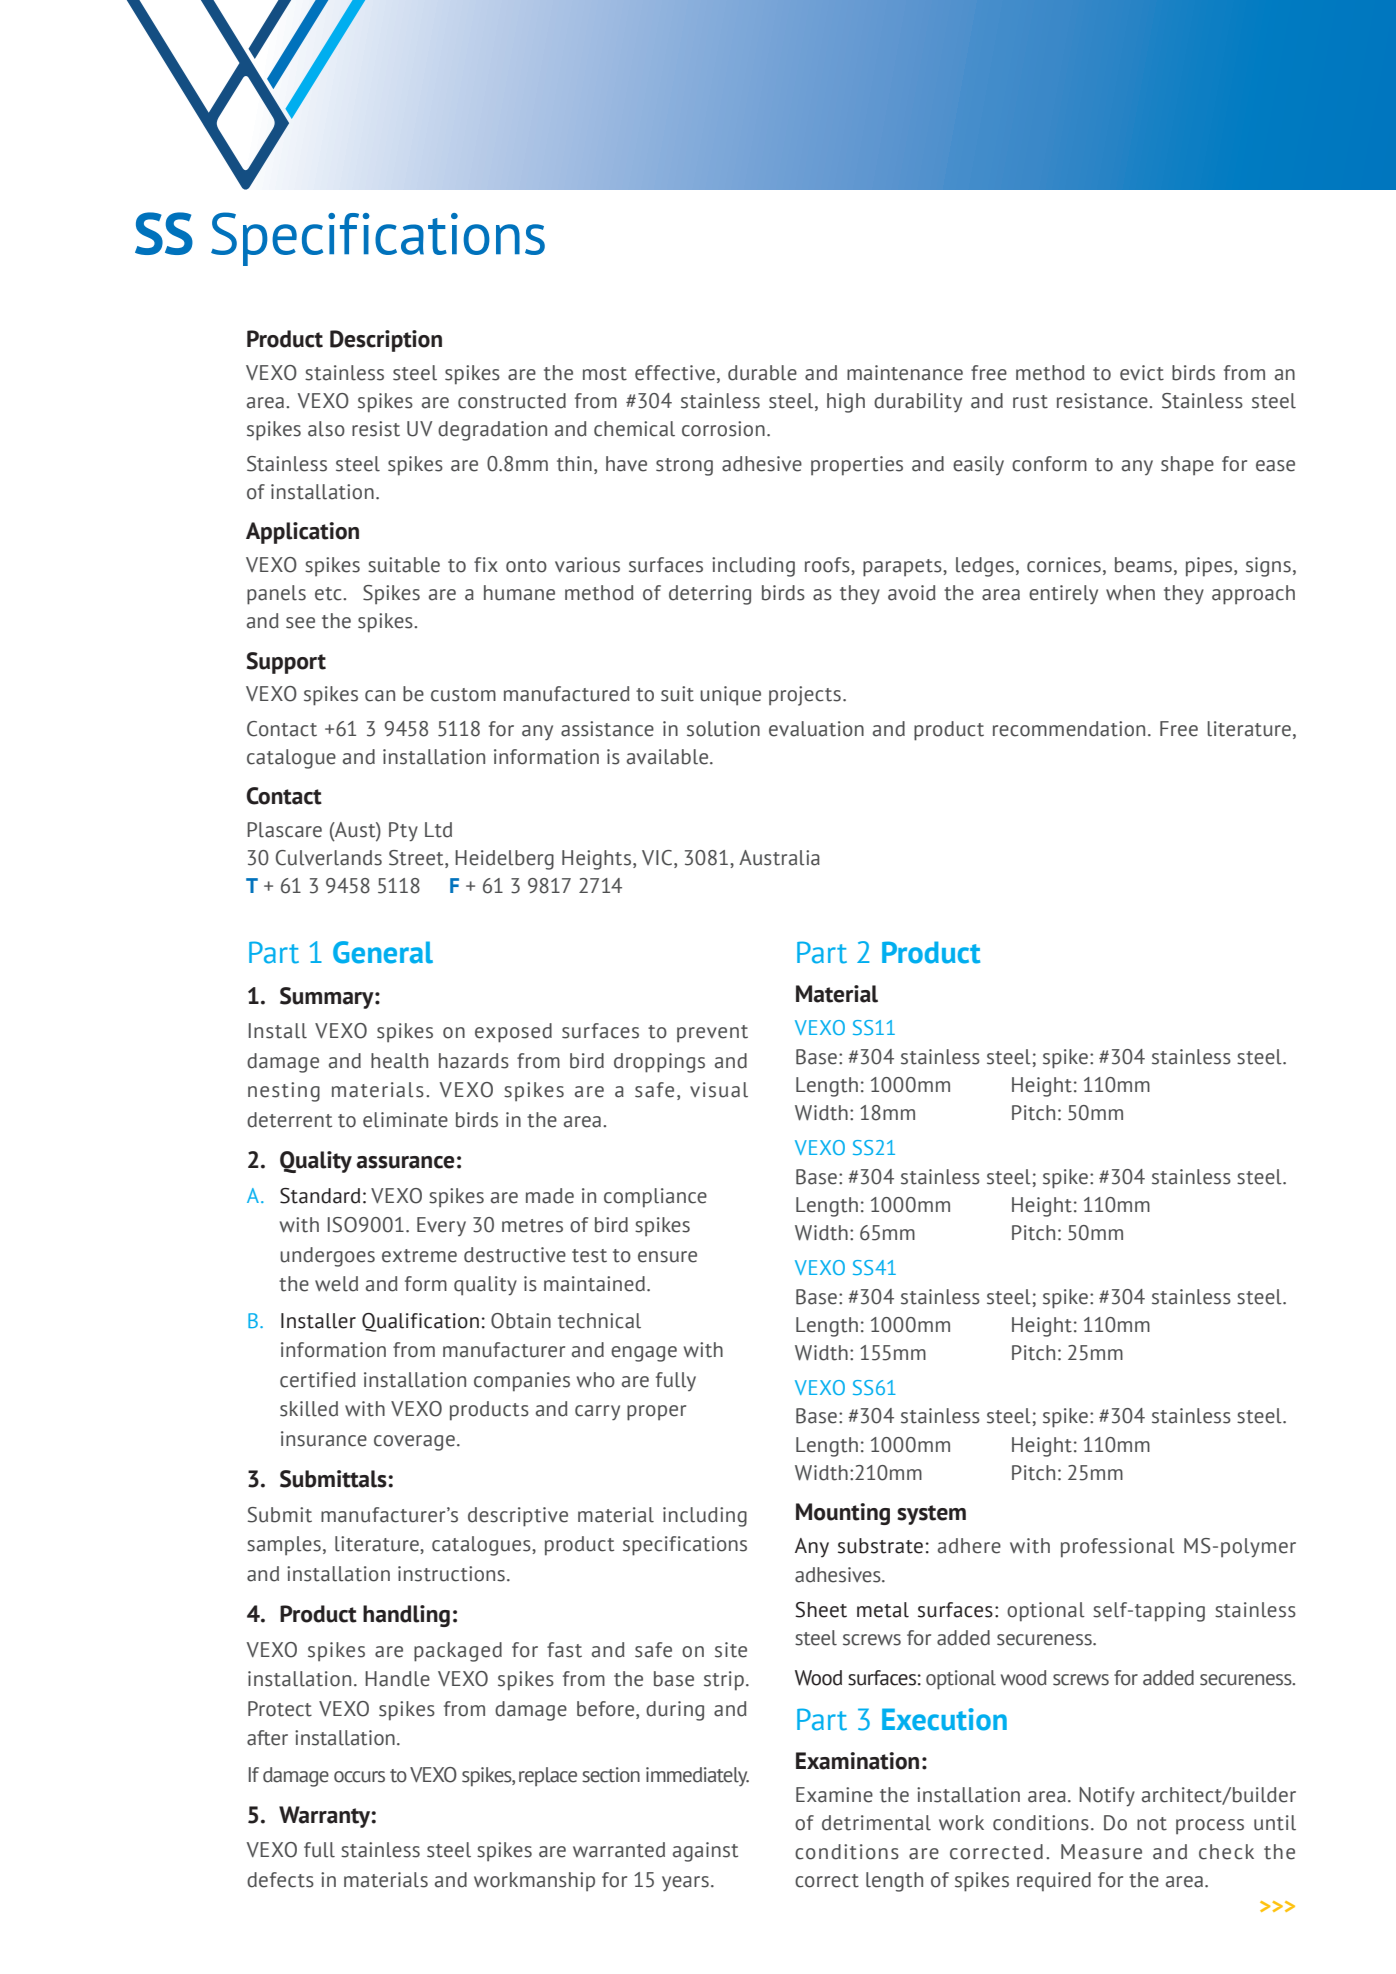 The width and height of the screenshot is (1396, 1974). Describe the element at coordinates (405, 1120) in the screenshot. I see `eliminate` at that location.
